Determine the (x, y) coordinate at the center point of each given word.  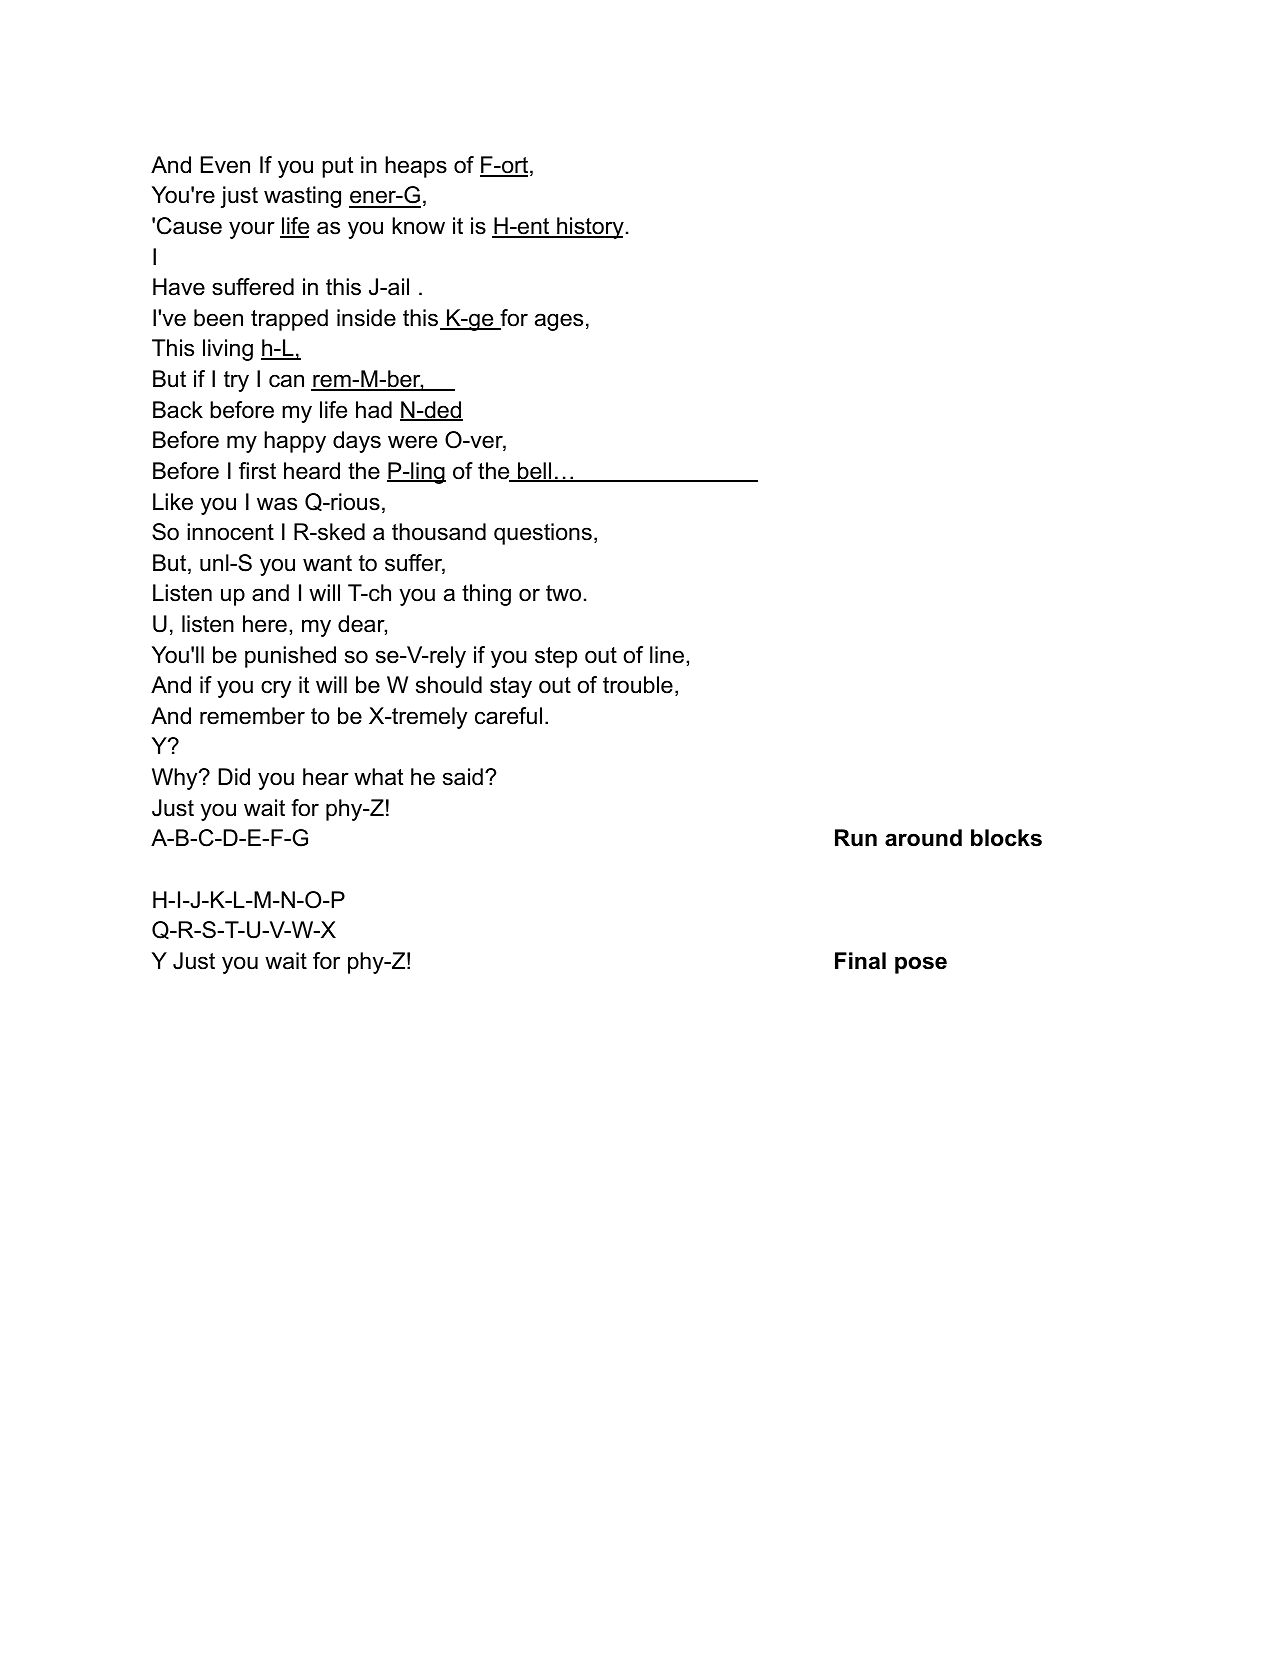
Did (234, 777)
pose (921, 965)
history (589, 228)
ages (559, 322)
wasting (302, 197)
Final (860, 961)
